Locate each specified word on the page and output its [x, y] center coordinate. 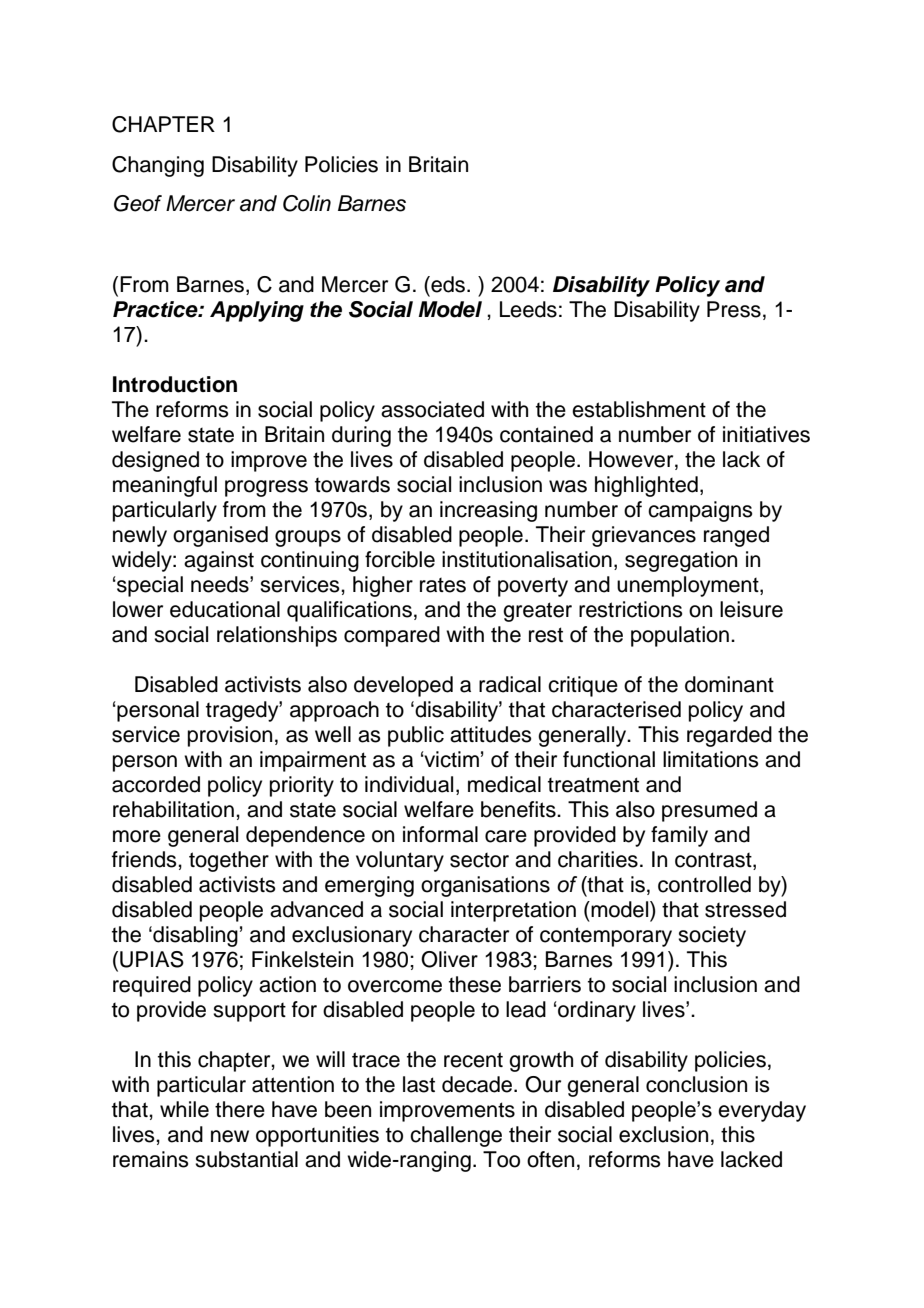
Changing [158, 166]
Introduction [175, 384]
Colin [307, 203]
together [229, 861]
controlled [704, 884]
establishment [639, 409]
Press [734, 309]
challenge [456, 1136]
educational [225, 609]
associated [432, 409]
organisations [485, 886]
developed [403, 686]
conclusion [696, 1084]
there [240, 1109]
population [680, 636]
